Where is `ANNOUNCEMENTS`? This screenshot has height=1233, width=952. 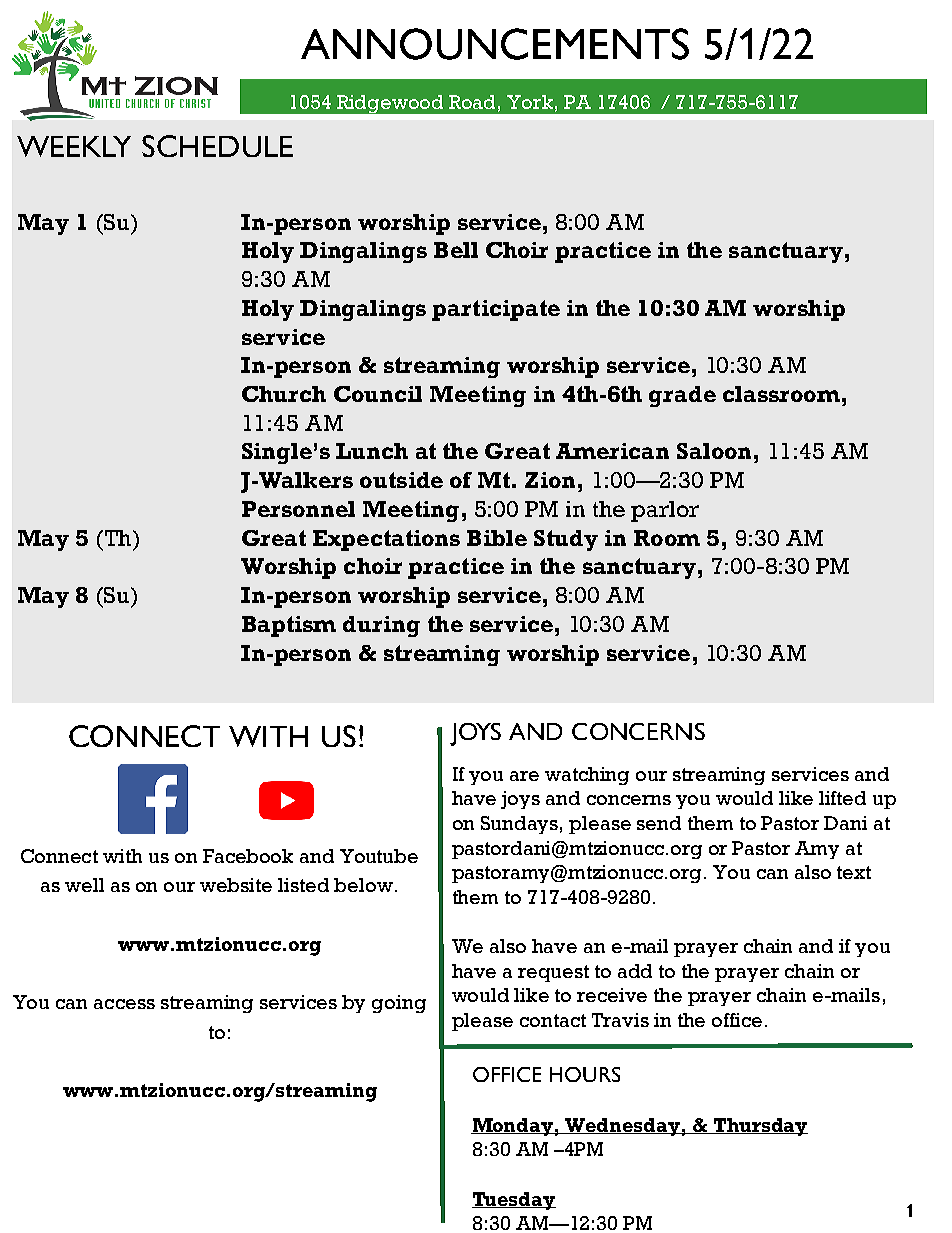 ANNOUNCEMENTS is located at coordinates (495, 44).
